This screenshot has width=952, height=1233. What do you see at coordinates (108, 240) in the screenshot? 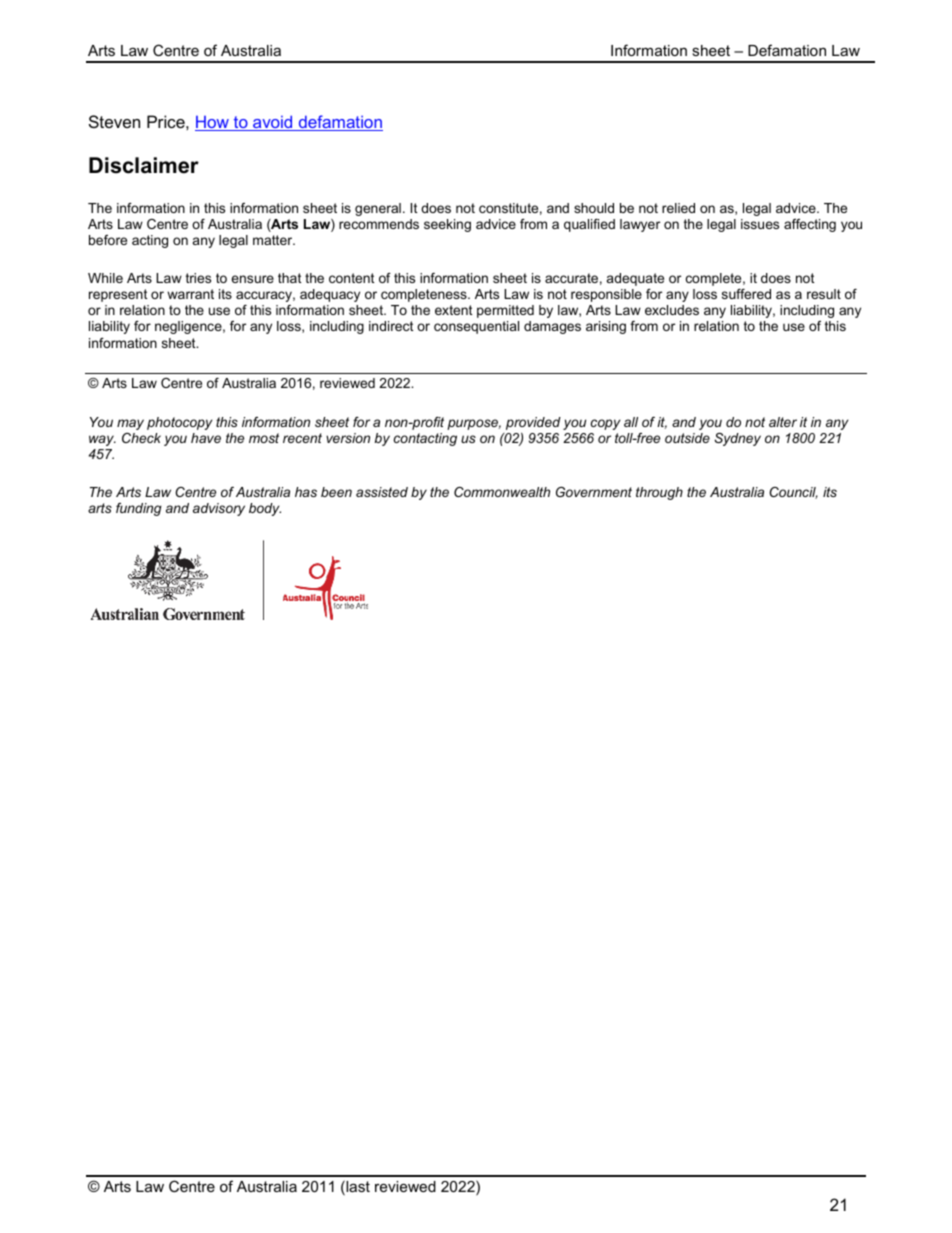
I see `before` at bounding box center [108, 240].
